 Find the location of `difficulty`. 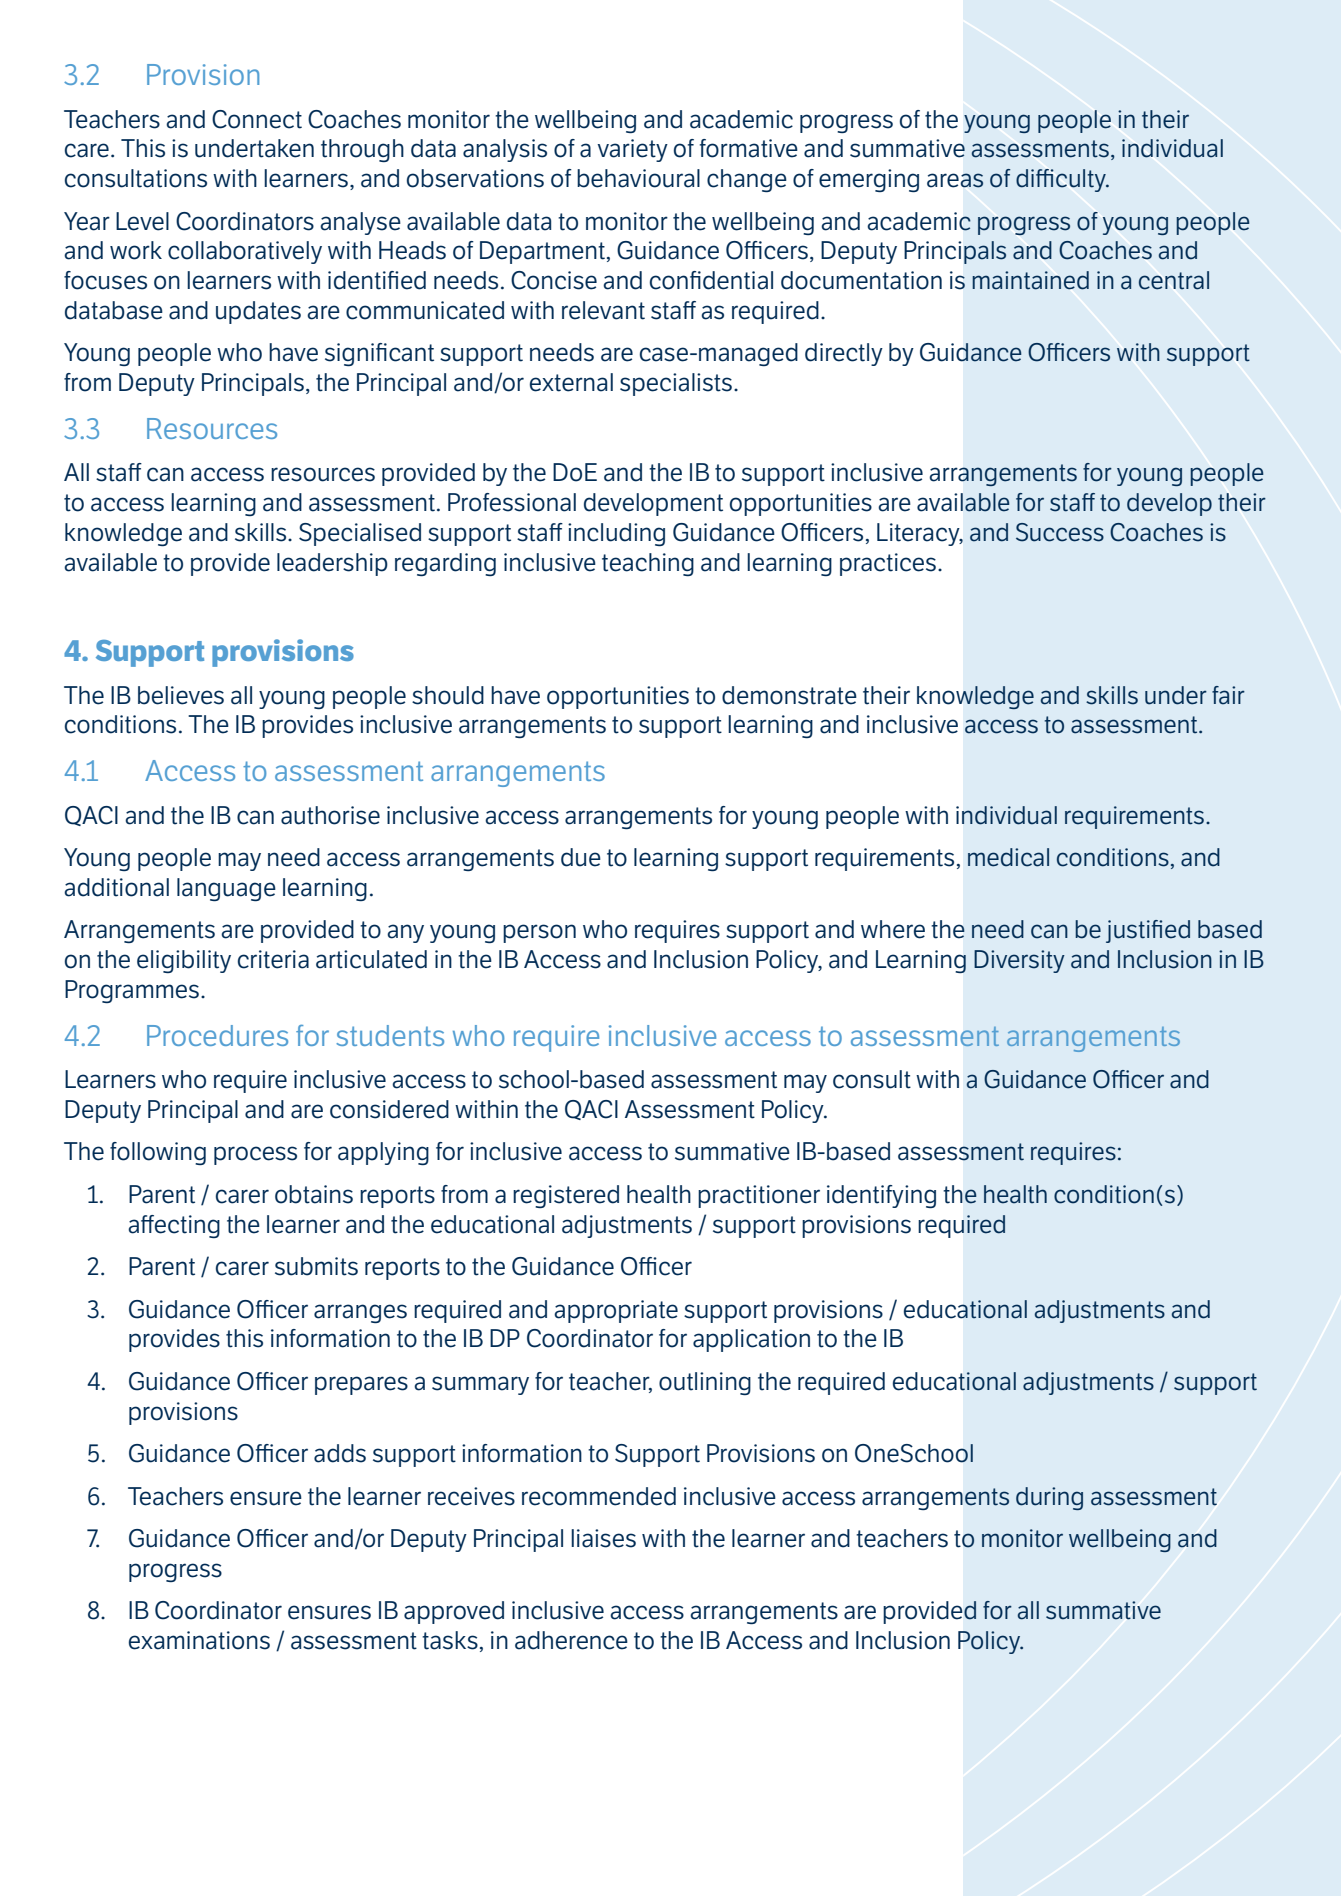

difficulty is located at coordinates (1062, 180).
